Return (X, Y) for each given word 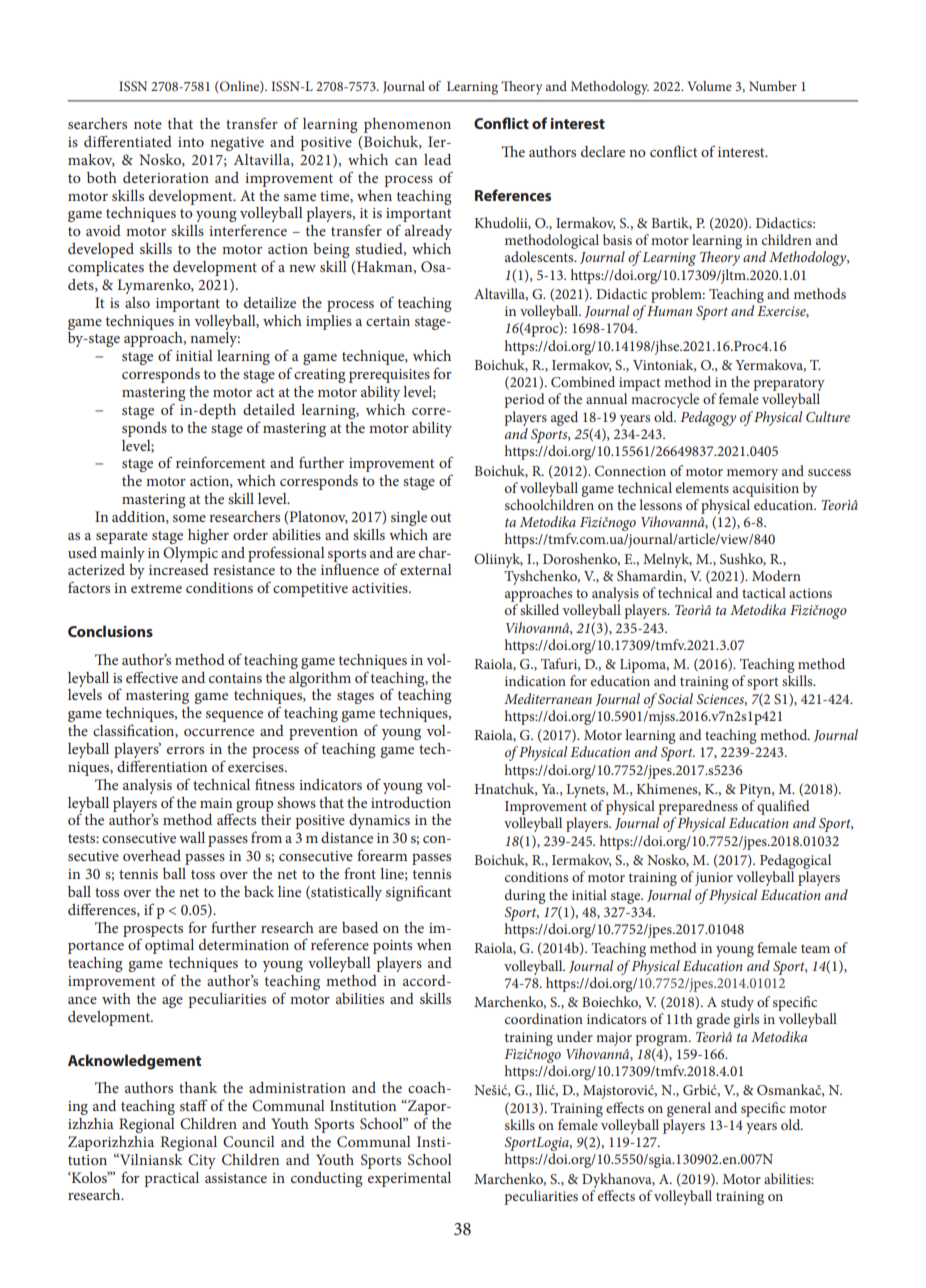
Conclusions (110, 631)
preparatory (789, 386)
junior (714, 879)
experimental (409, 1179)
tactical (764, 592)
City (202, 1161)
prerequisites (389, 376)
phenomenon (407, 125)
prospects (153, 931)
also (137, 302)
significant (418, 893)
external (426, 569)
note (148, 124)
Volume (709, 86)
